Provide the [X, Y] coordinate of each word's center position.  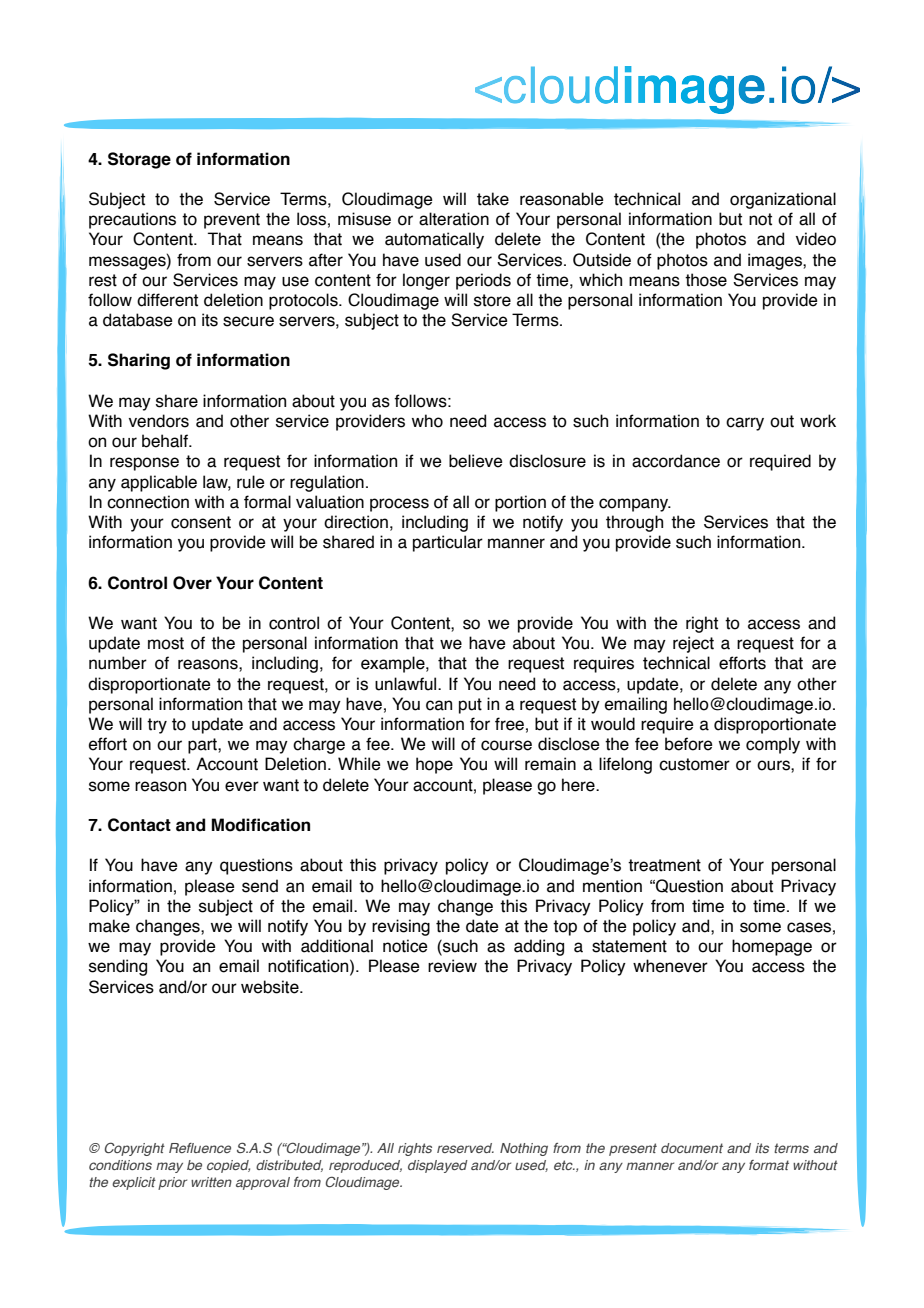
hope [434, 765]
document [692, 1148]
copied [228, 1166]
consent [201, 522]
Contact [139, 825]
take [493, 199]
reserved [465, 1148]
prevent [232, 221]
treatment [664, 865]
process [399, 505]
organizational [783, 200]
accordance [676, 461]
